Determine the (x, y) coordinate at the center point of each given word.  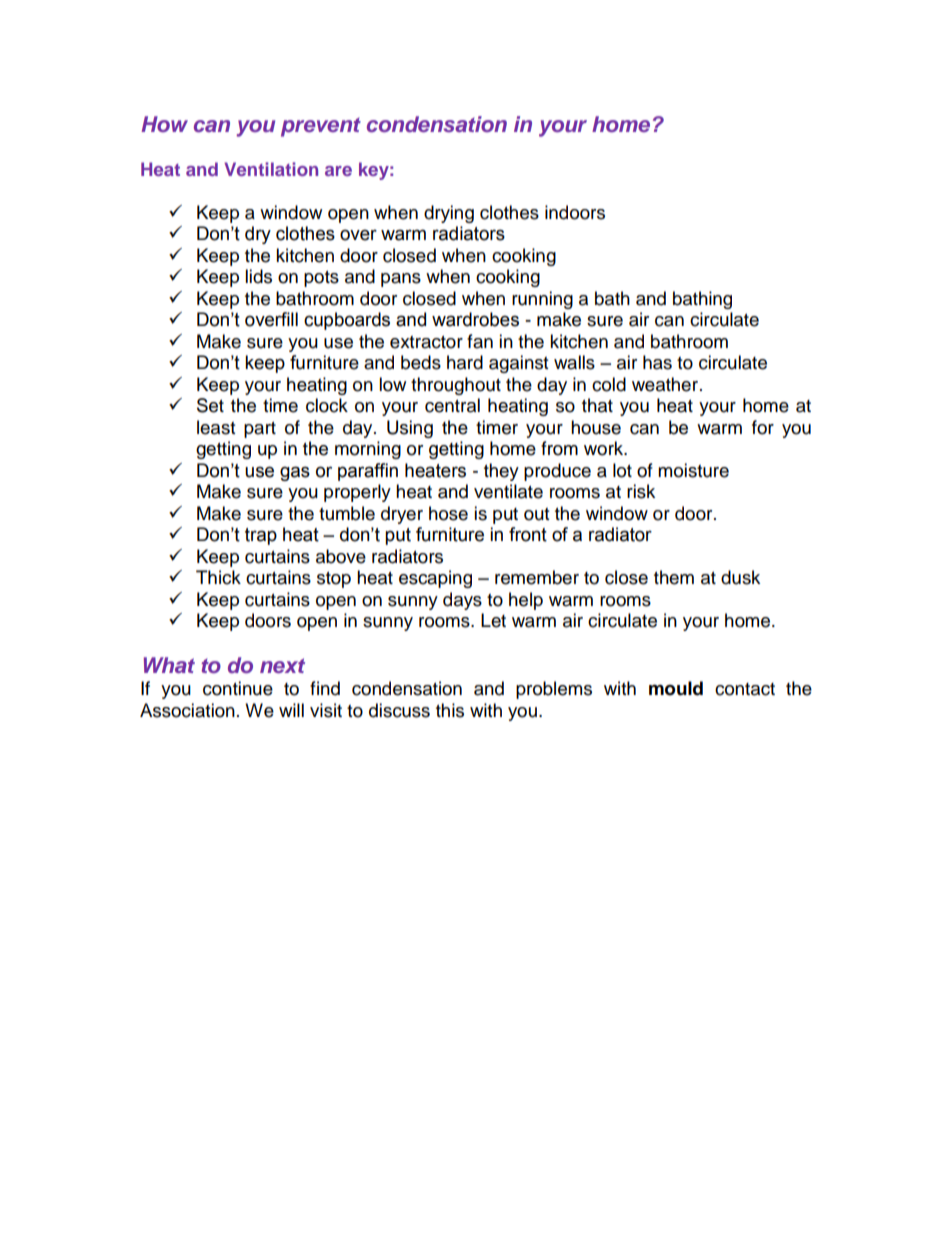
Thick (218, 577)
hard (465, 362)
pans (401, 280)
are (338, 171)
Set (210, 405)
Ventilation (271, 169)
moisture (693, 470)
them (674, 577)
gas (295, 473)
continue (238, 688)
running (542, 300)
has (657, 362)
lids (258, 276)
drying (449, 214)
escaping (435, 579)
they (501, 472)
